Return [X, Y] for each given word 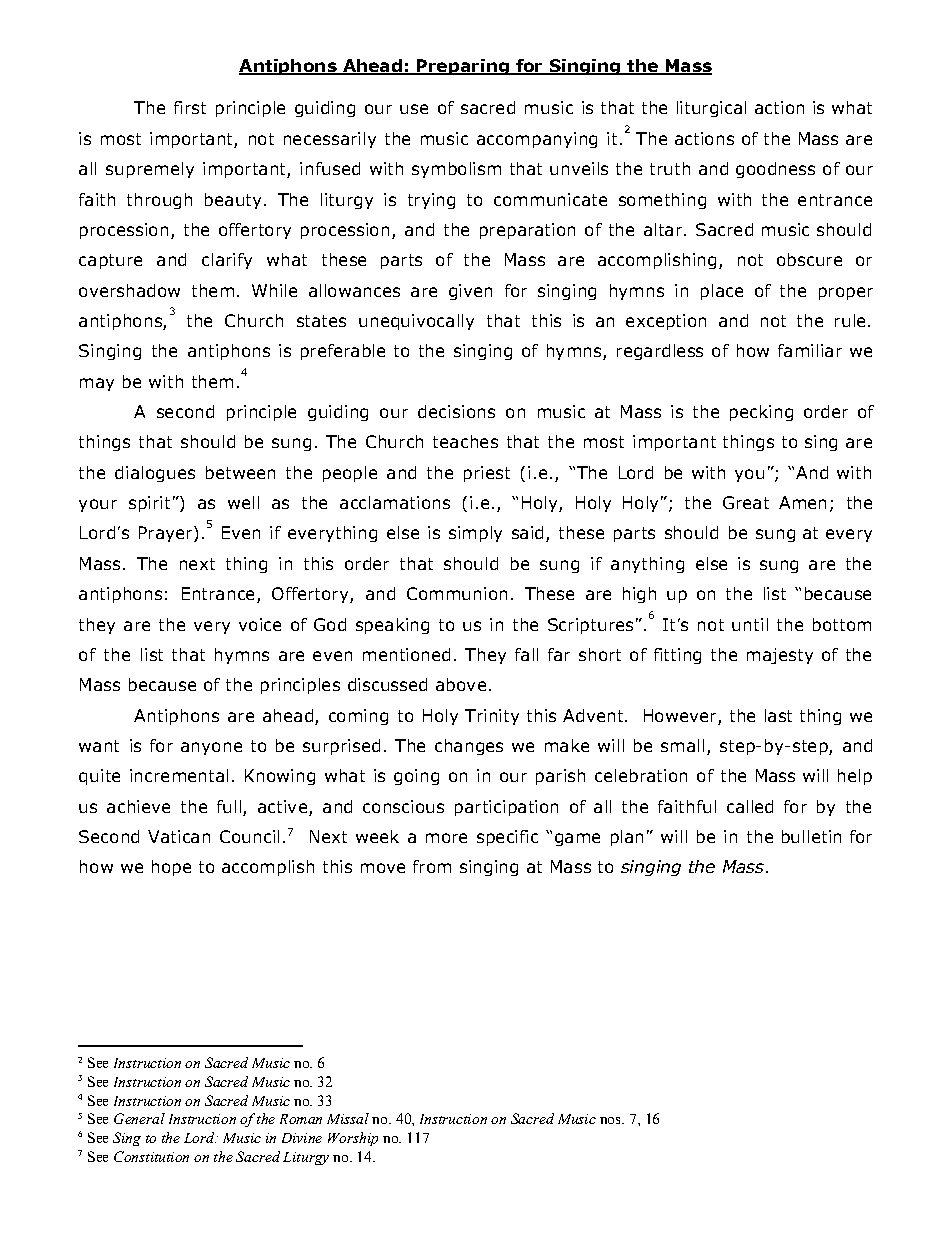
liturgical [711, 109]
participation [506, 808]
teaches [465, 441]
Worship [353, 1139]
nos [611, 1120]
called [750, 806]
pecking [761, 413]
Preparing [463, 67]
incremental [179, 775]
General [139, 1118]
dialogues [155, 474]
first [190, 107]
